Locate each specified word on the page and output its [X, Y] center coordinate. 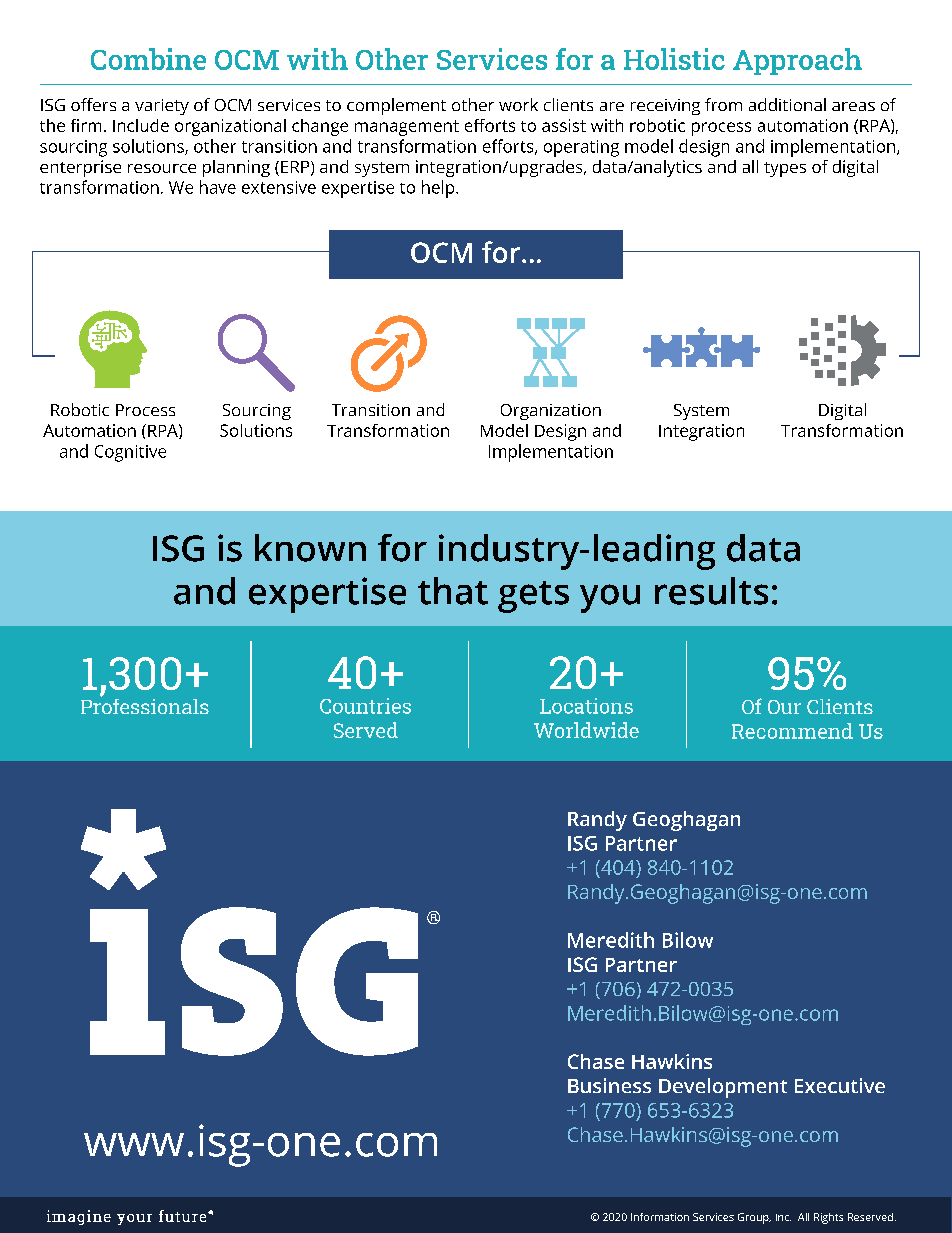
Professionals [145, 705]
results [711, 591]
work [518, 104]
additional [787, 104]
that [453, 591]
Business [609, 1085]
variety [162, 107]
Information [660, 1217]
